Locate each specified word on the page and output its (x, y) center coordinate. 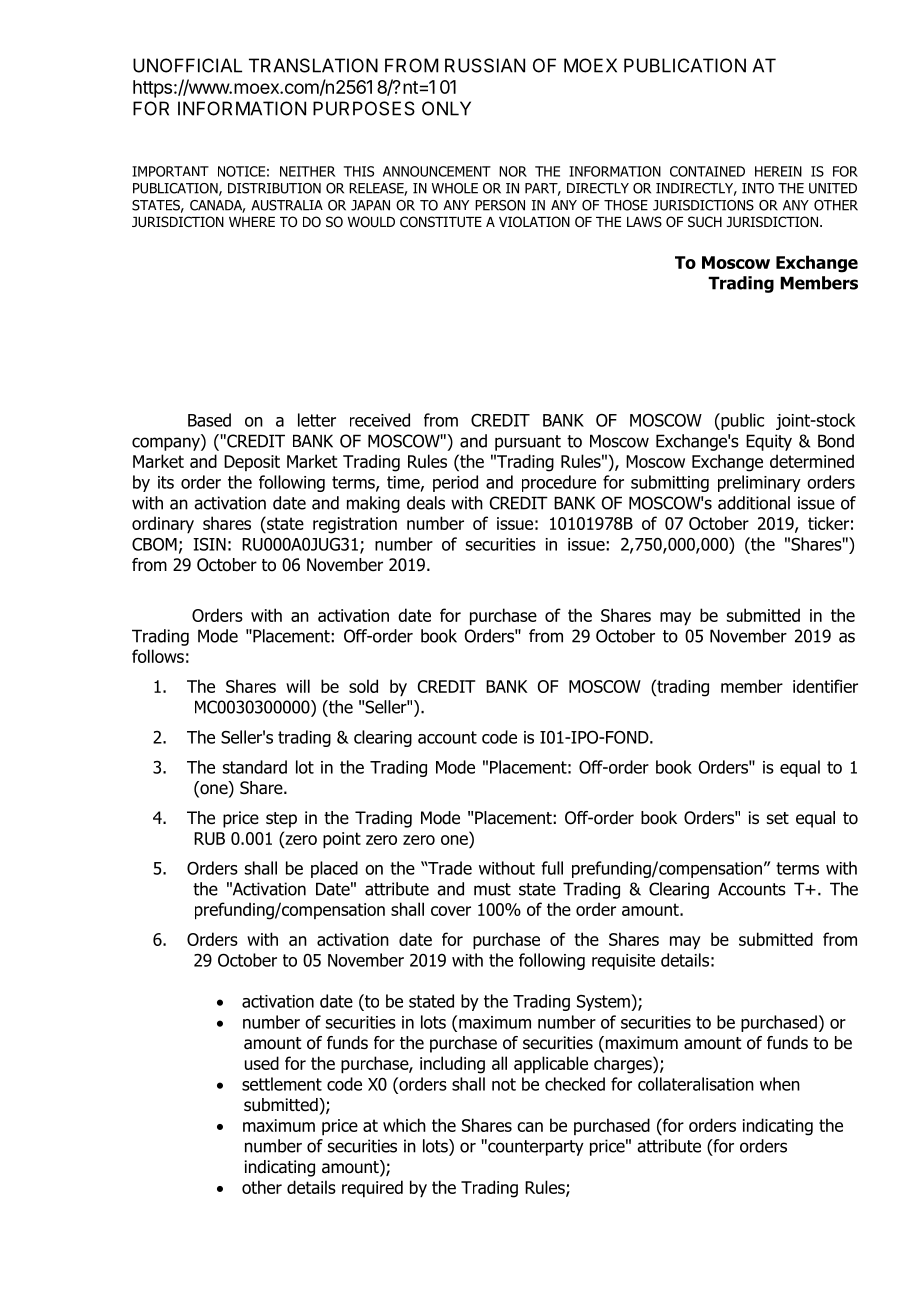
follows (158, 656)
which (404, 1125)
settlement (282, 1084)
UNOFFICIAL (187, 65)
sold (363, 686)
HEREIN (778, 171)
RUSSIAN (485, 65)
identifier (825, 686)
